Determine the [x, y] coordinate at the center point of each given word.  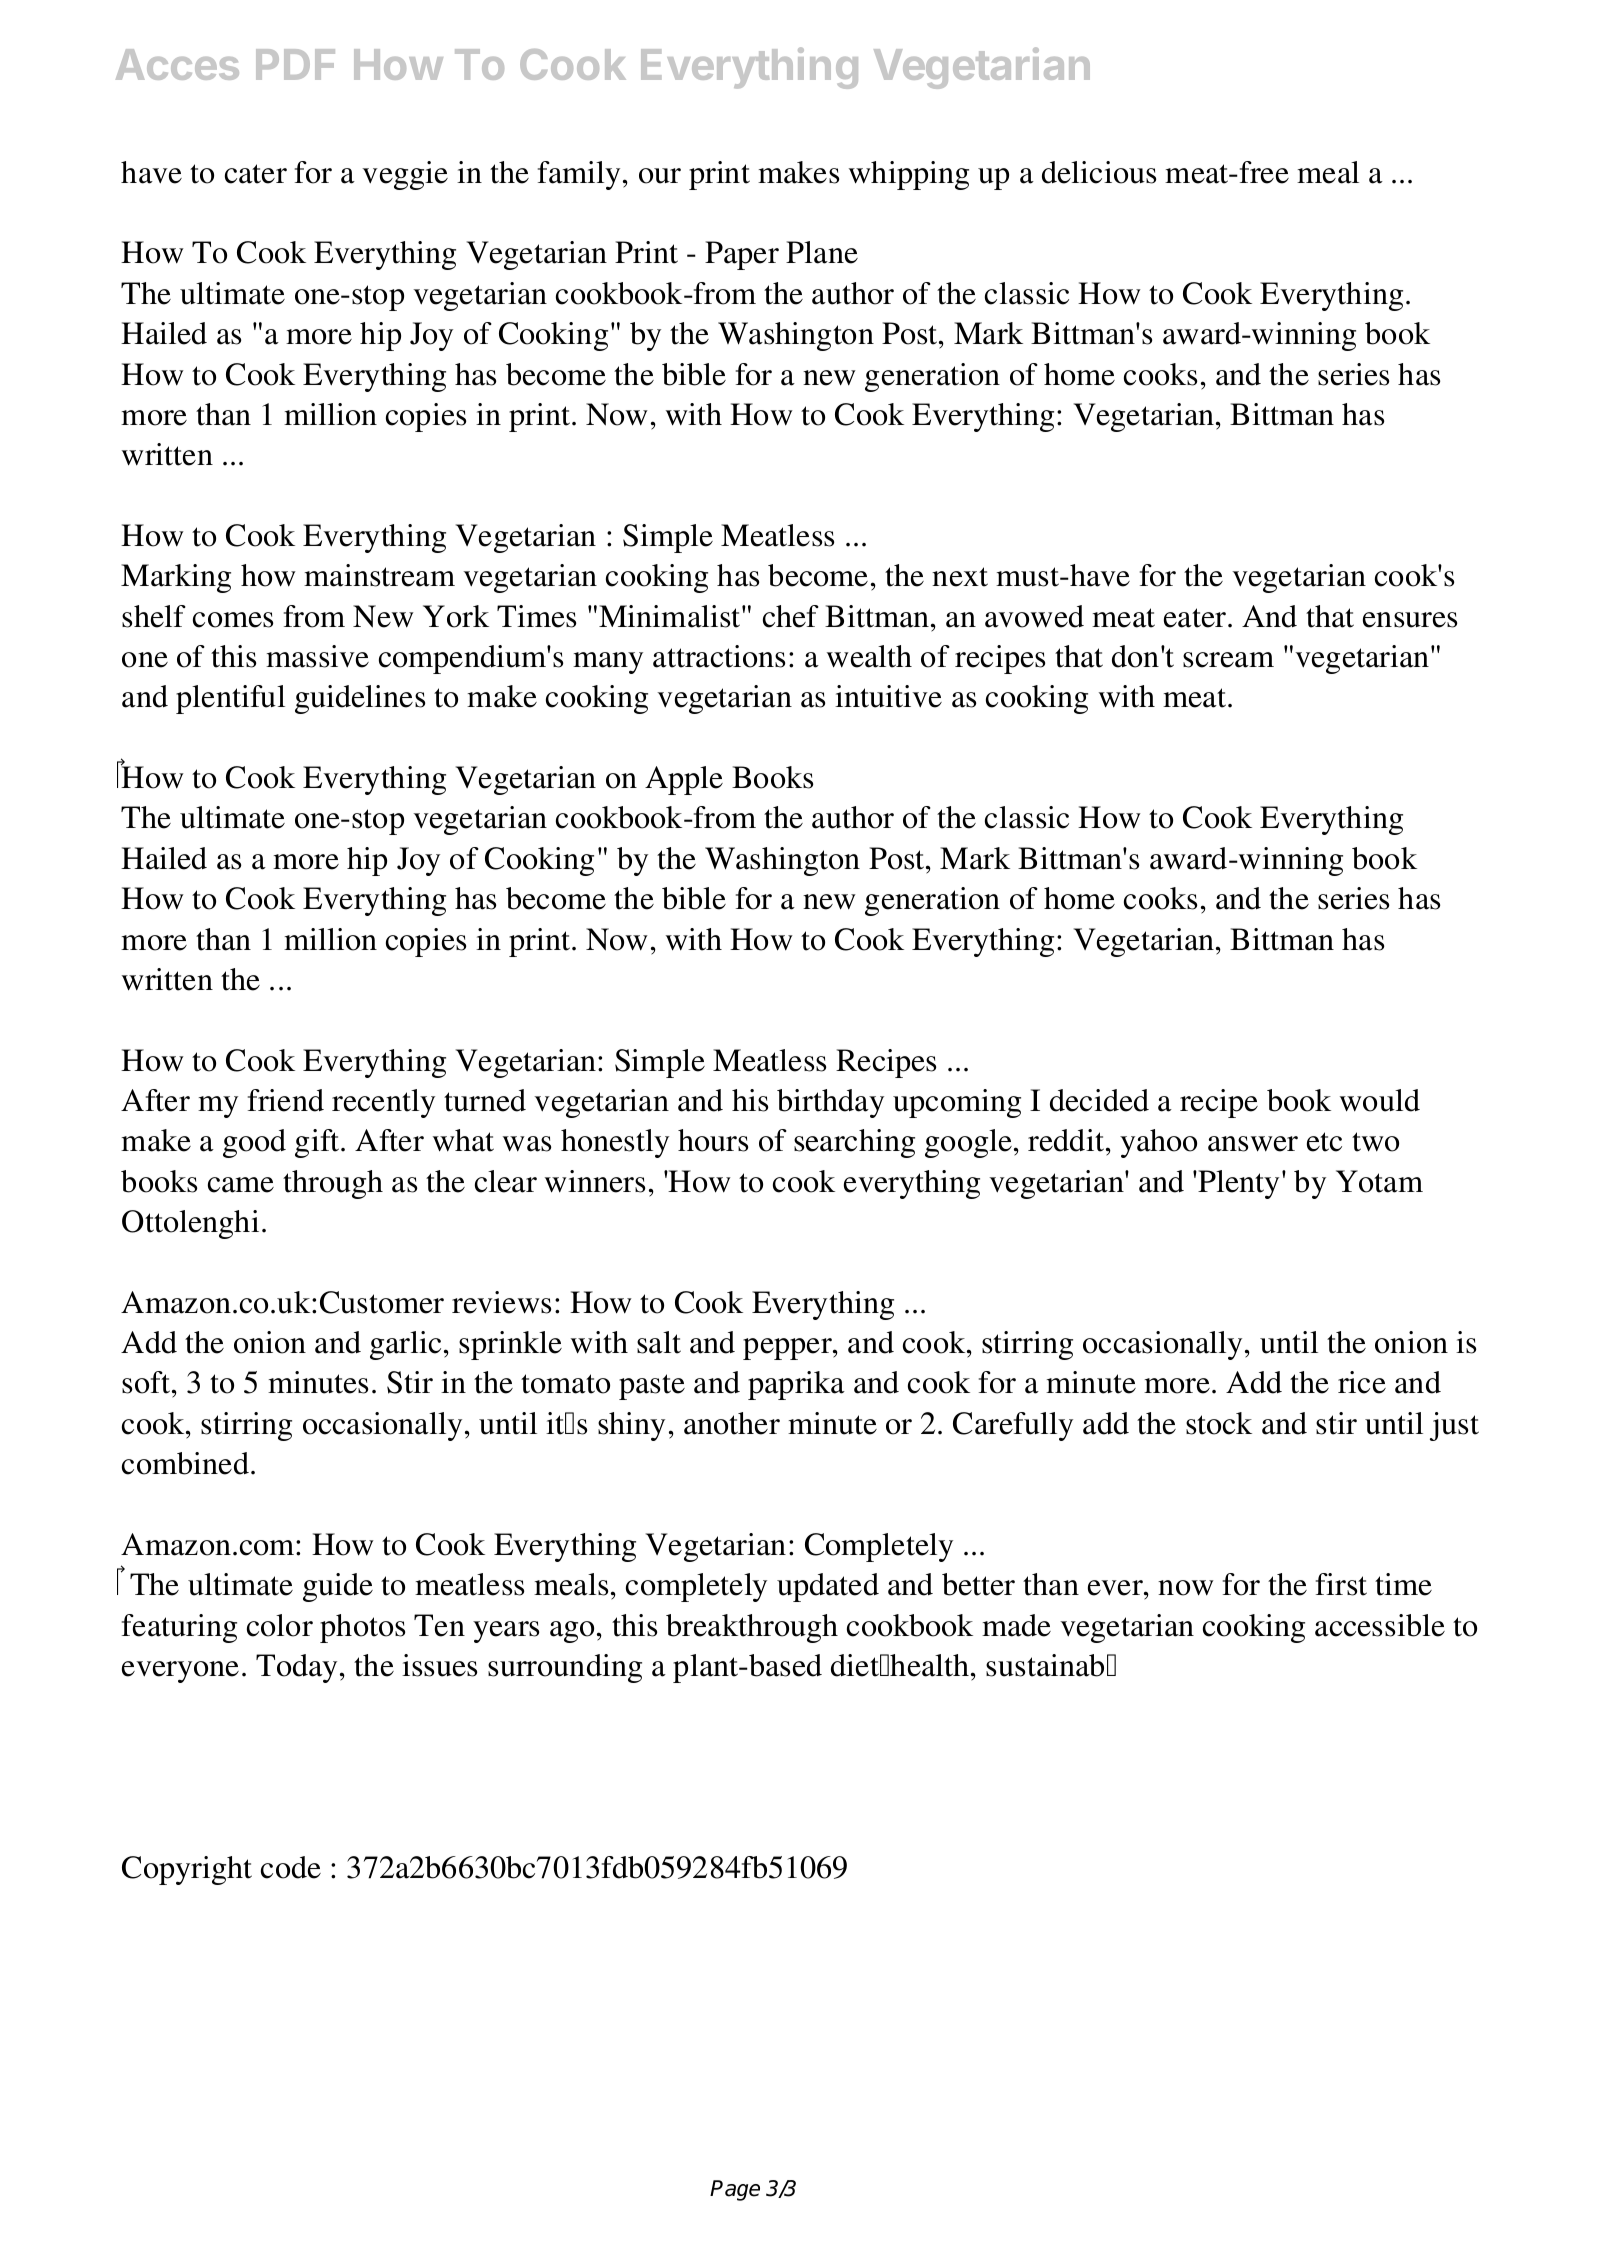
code [291, 1867]
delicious [1099, 172]
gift [318, 1143]
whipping [909, 175]
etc [1324, 1142]
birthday [830, 1103]
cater [256, 174]
